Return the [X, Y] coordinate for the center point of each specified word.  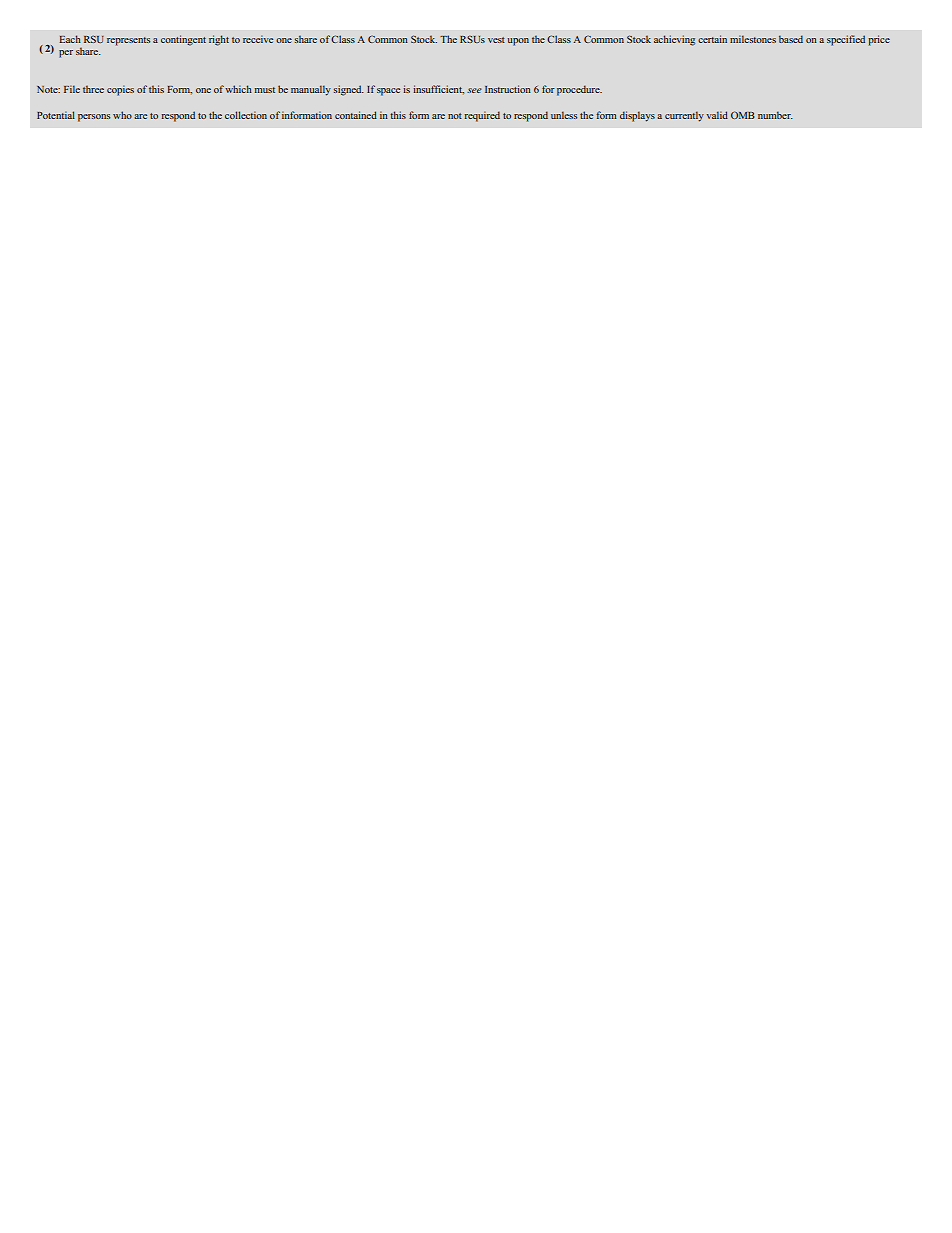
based [791, 39]
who [122, 115]
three [93, 89]
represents [128, 41]
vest [496, 40]
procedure [579, 90]
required [482, 116]
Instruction [508, 89]
